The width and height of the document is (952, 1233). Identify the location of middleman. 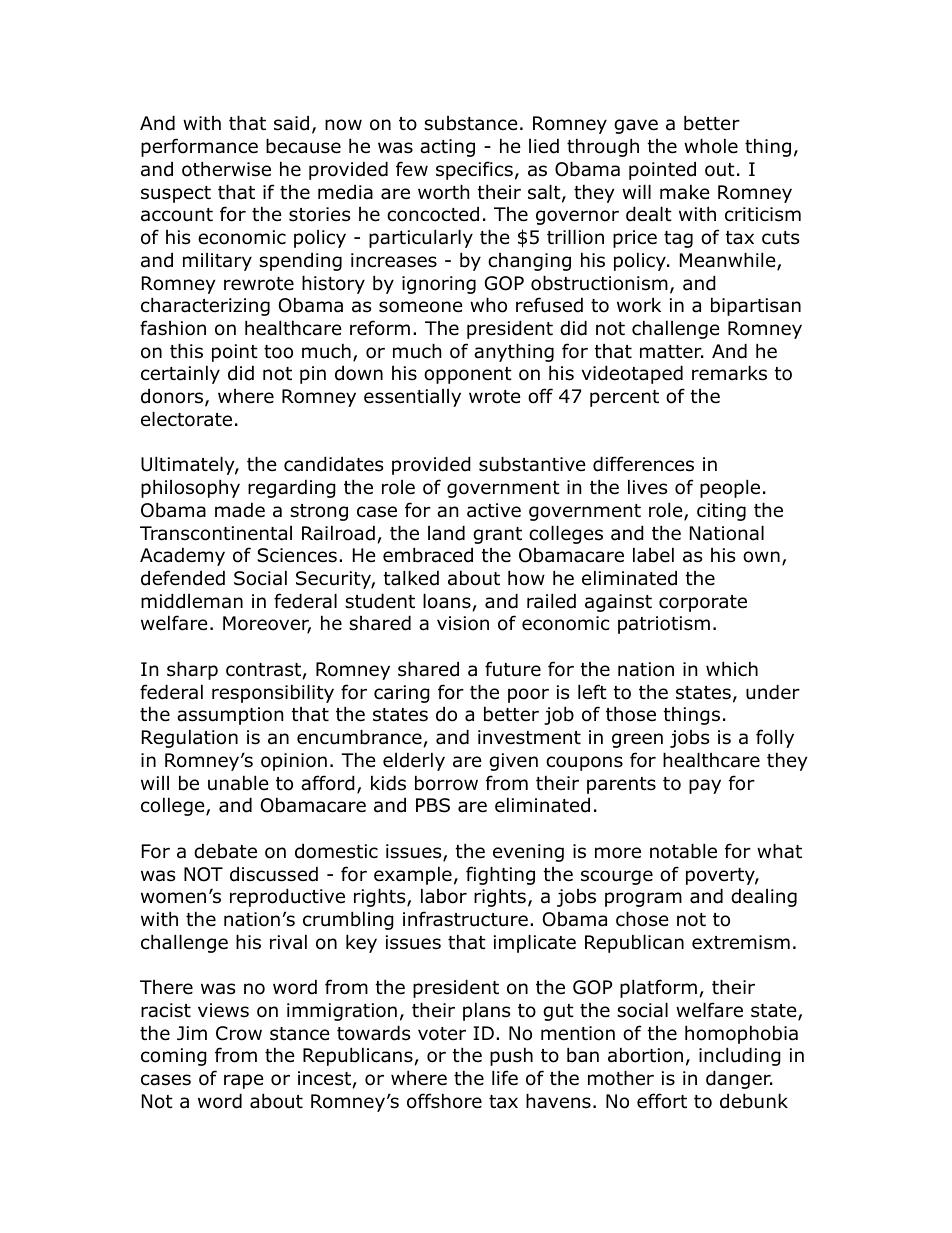
(192, 601).
